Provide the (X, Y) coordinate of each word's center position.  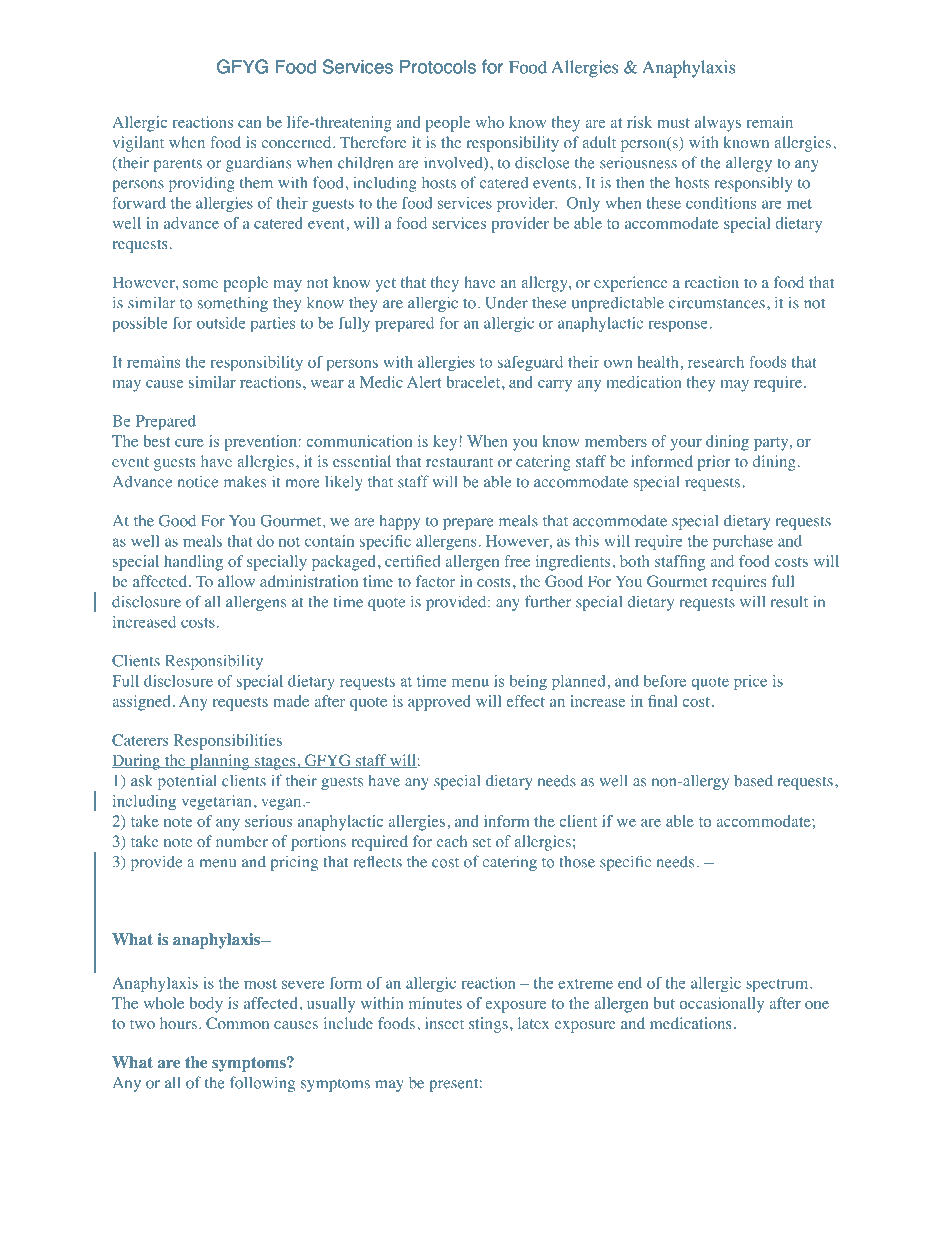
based (753, 781)
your (686, 445)
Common (237, 1023)
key (445, 443)
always (718, 124)
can (249, 124)
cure (189, 443)
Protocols (438, 67)
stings (488, 1025)
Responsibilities (228, 742)
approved (439, 703)
